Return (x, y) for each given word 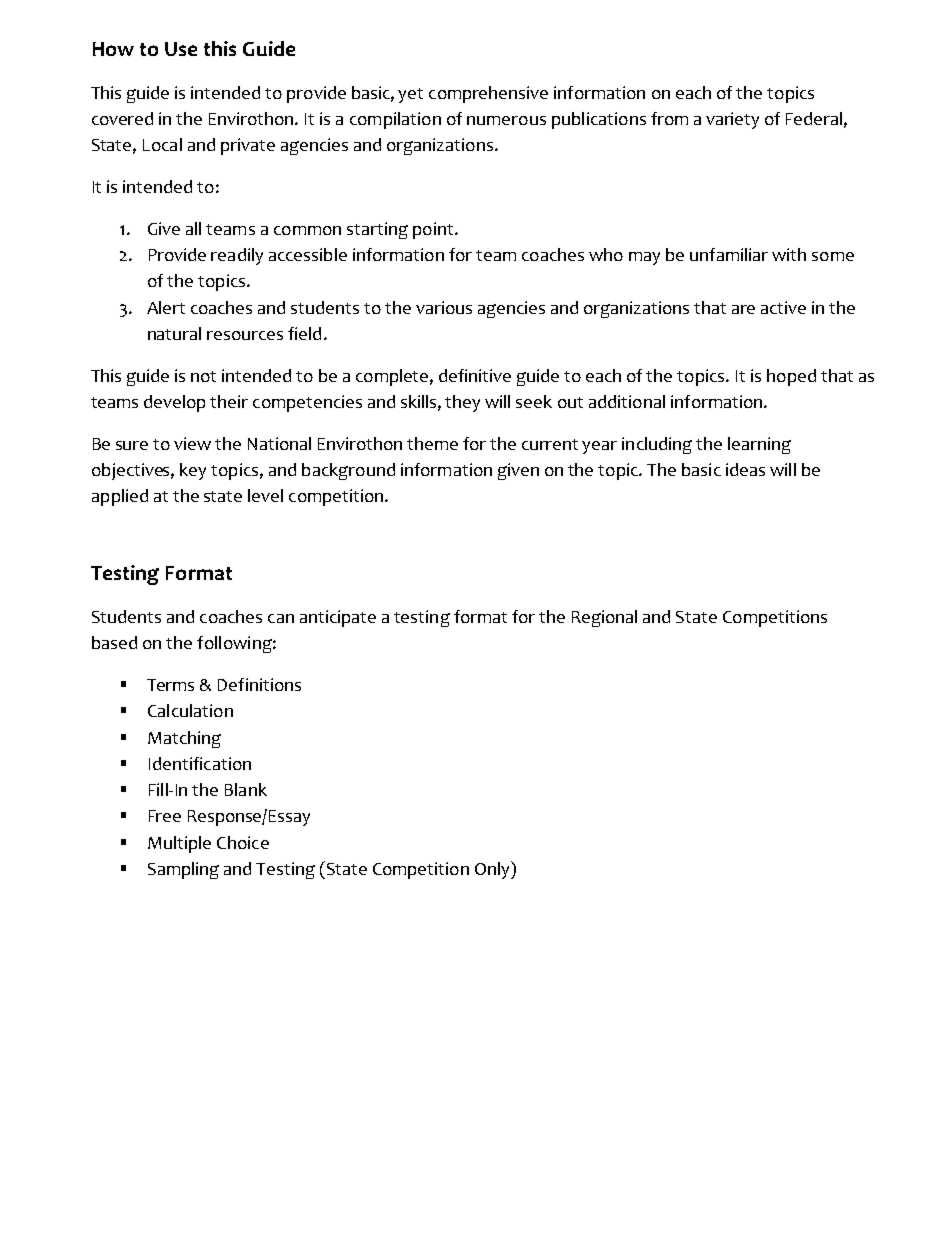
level (265, 495)
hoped (791, 377)
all (193, 228)
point (434, 230)
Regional (604, 618)
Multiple (179, 844)
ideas (745, 469)
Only (493, 870)
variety (732, 120)
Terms (170, 685)
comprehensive (488, 94)
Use (181, 49)
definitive (475, 375)
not (203, 376)
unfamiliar (729, 254)
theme (432, 443)
